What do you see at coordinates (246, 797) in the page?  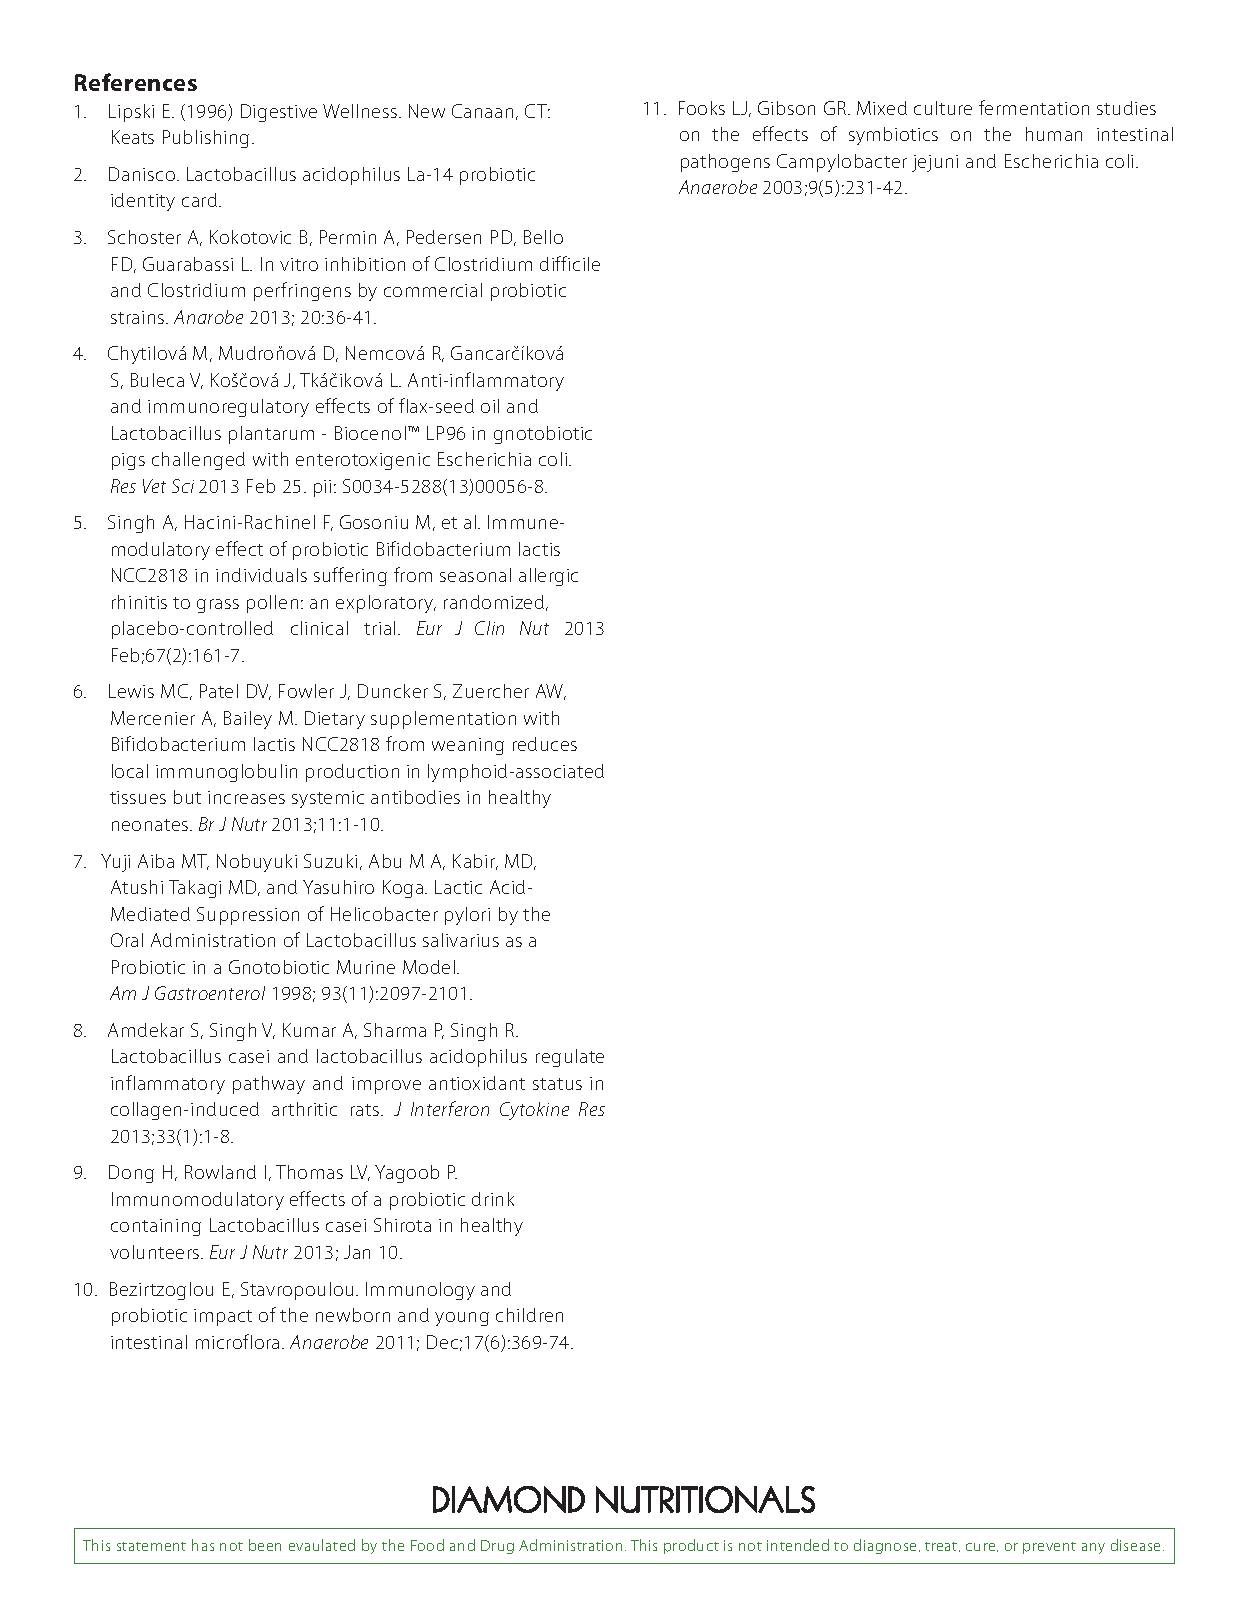 I see `increases` at bounding box center [246, 797].
